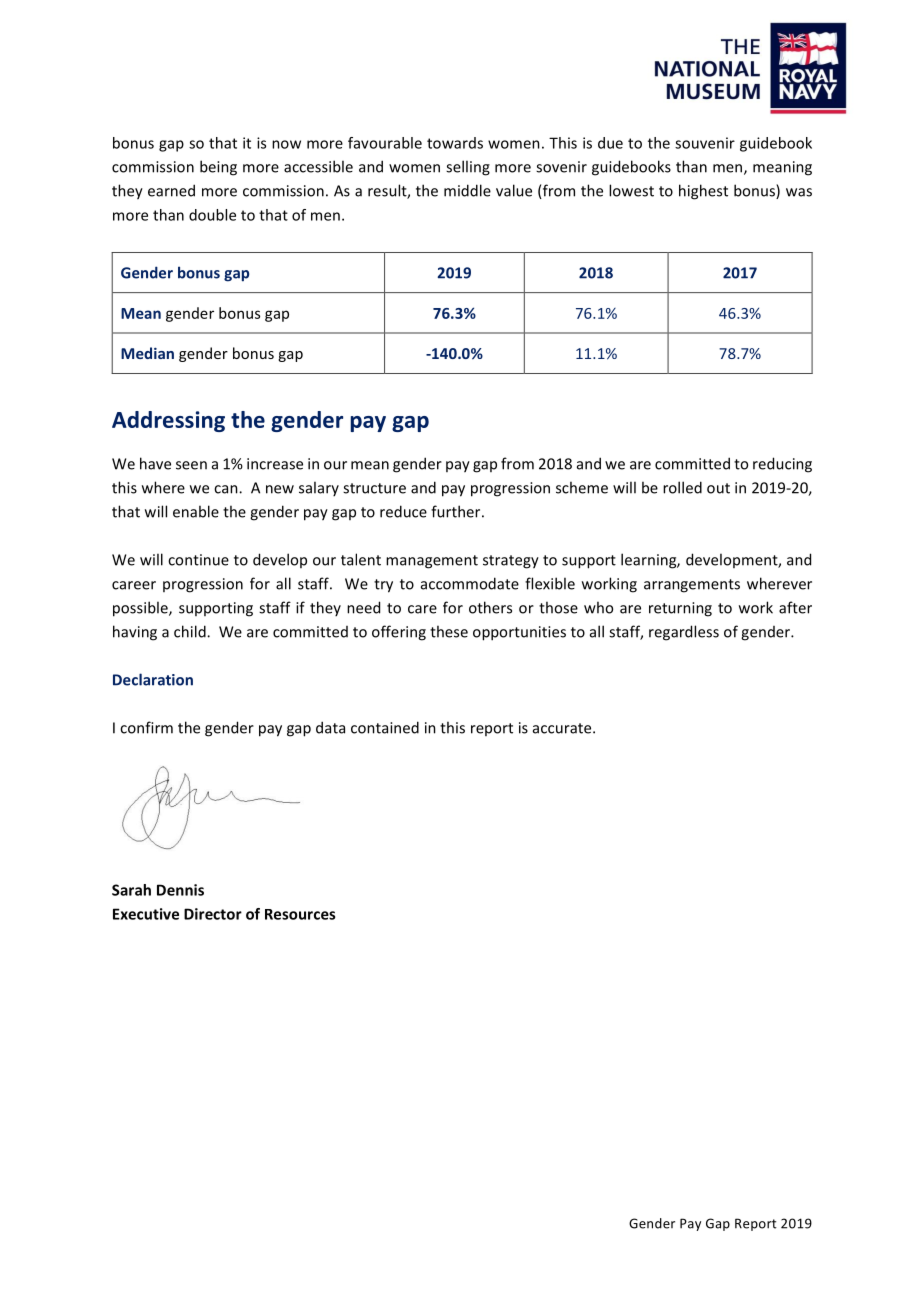 Image resolution: width=924 pixels, height=1308 pixels. What do you see at coordinates (385, 727) in the screenshot?
I see `contained` at bounding box center [385, 727].
